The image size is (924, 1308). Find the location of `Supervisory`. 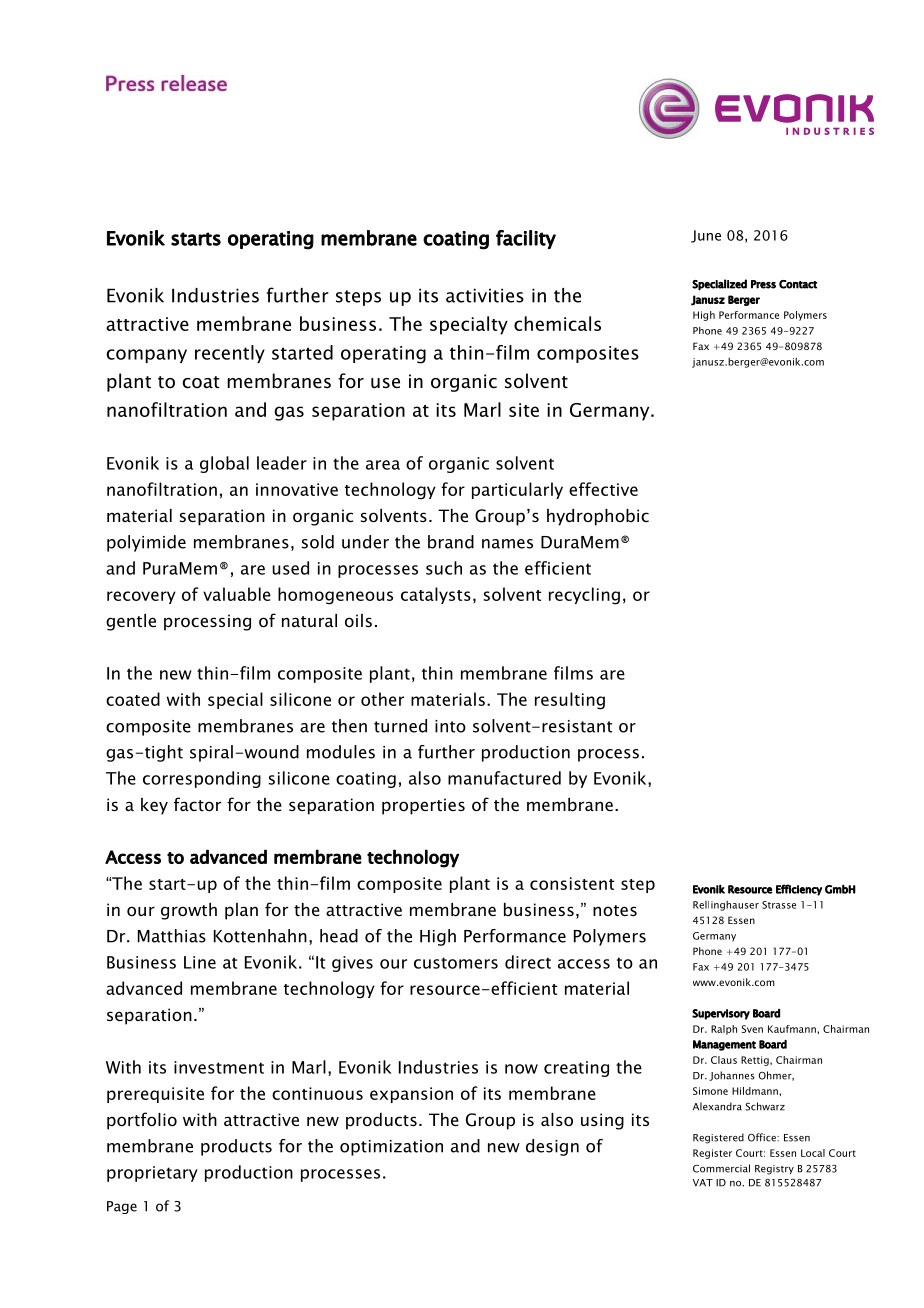

Supervisory is located at coordinates (721, 1014).
